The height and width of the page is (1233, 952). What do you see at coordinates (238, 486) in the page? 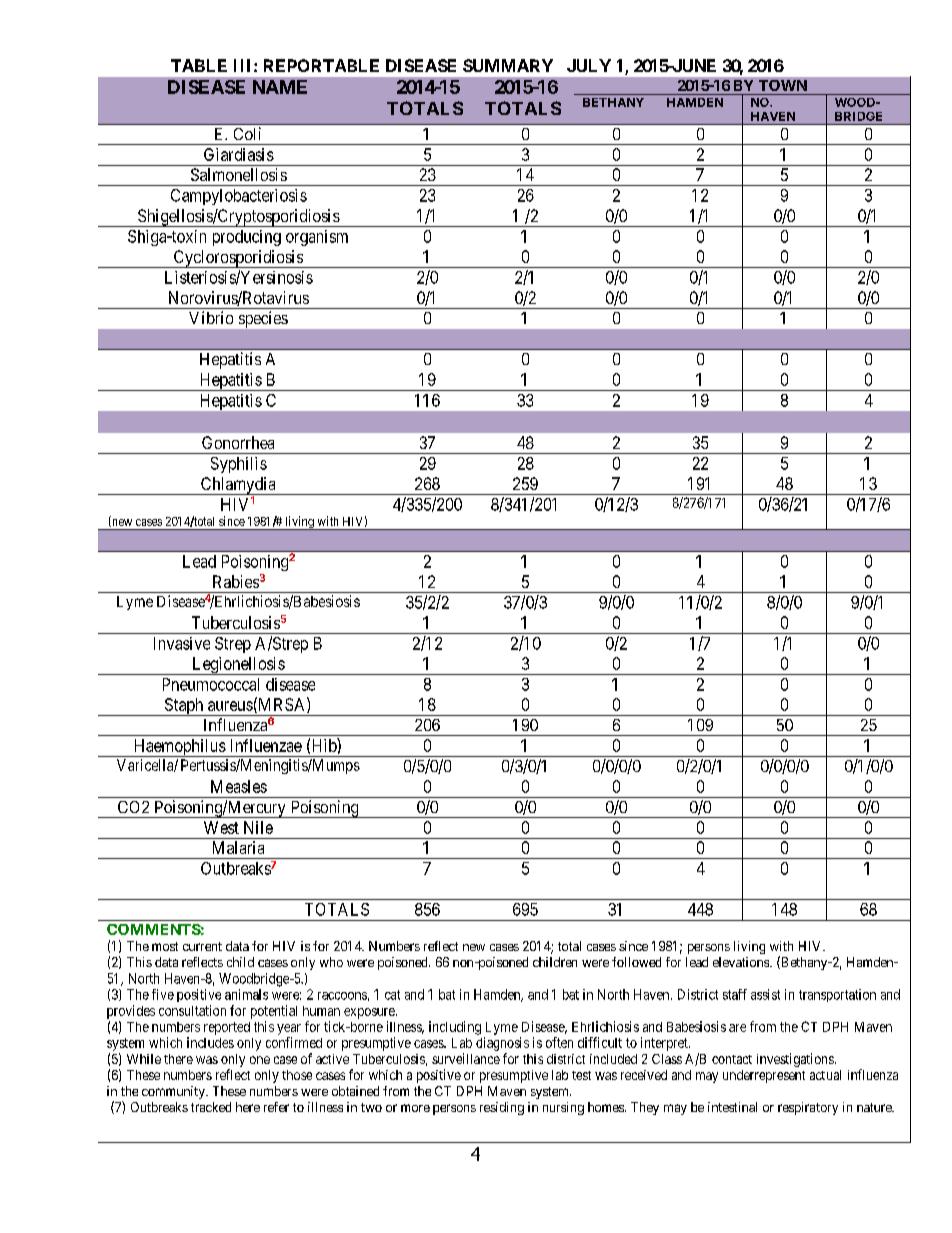
I see `Chlamydia` at bounding box center [238, 486].
